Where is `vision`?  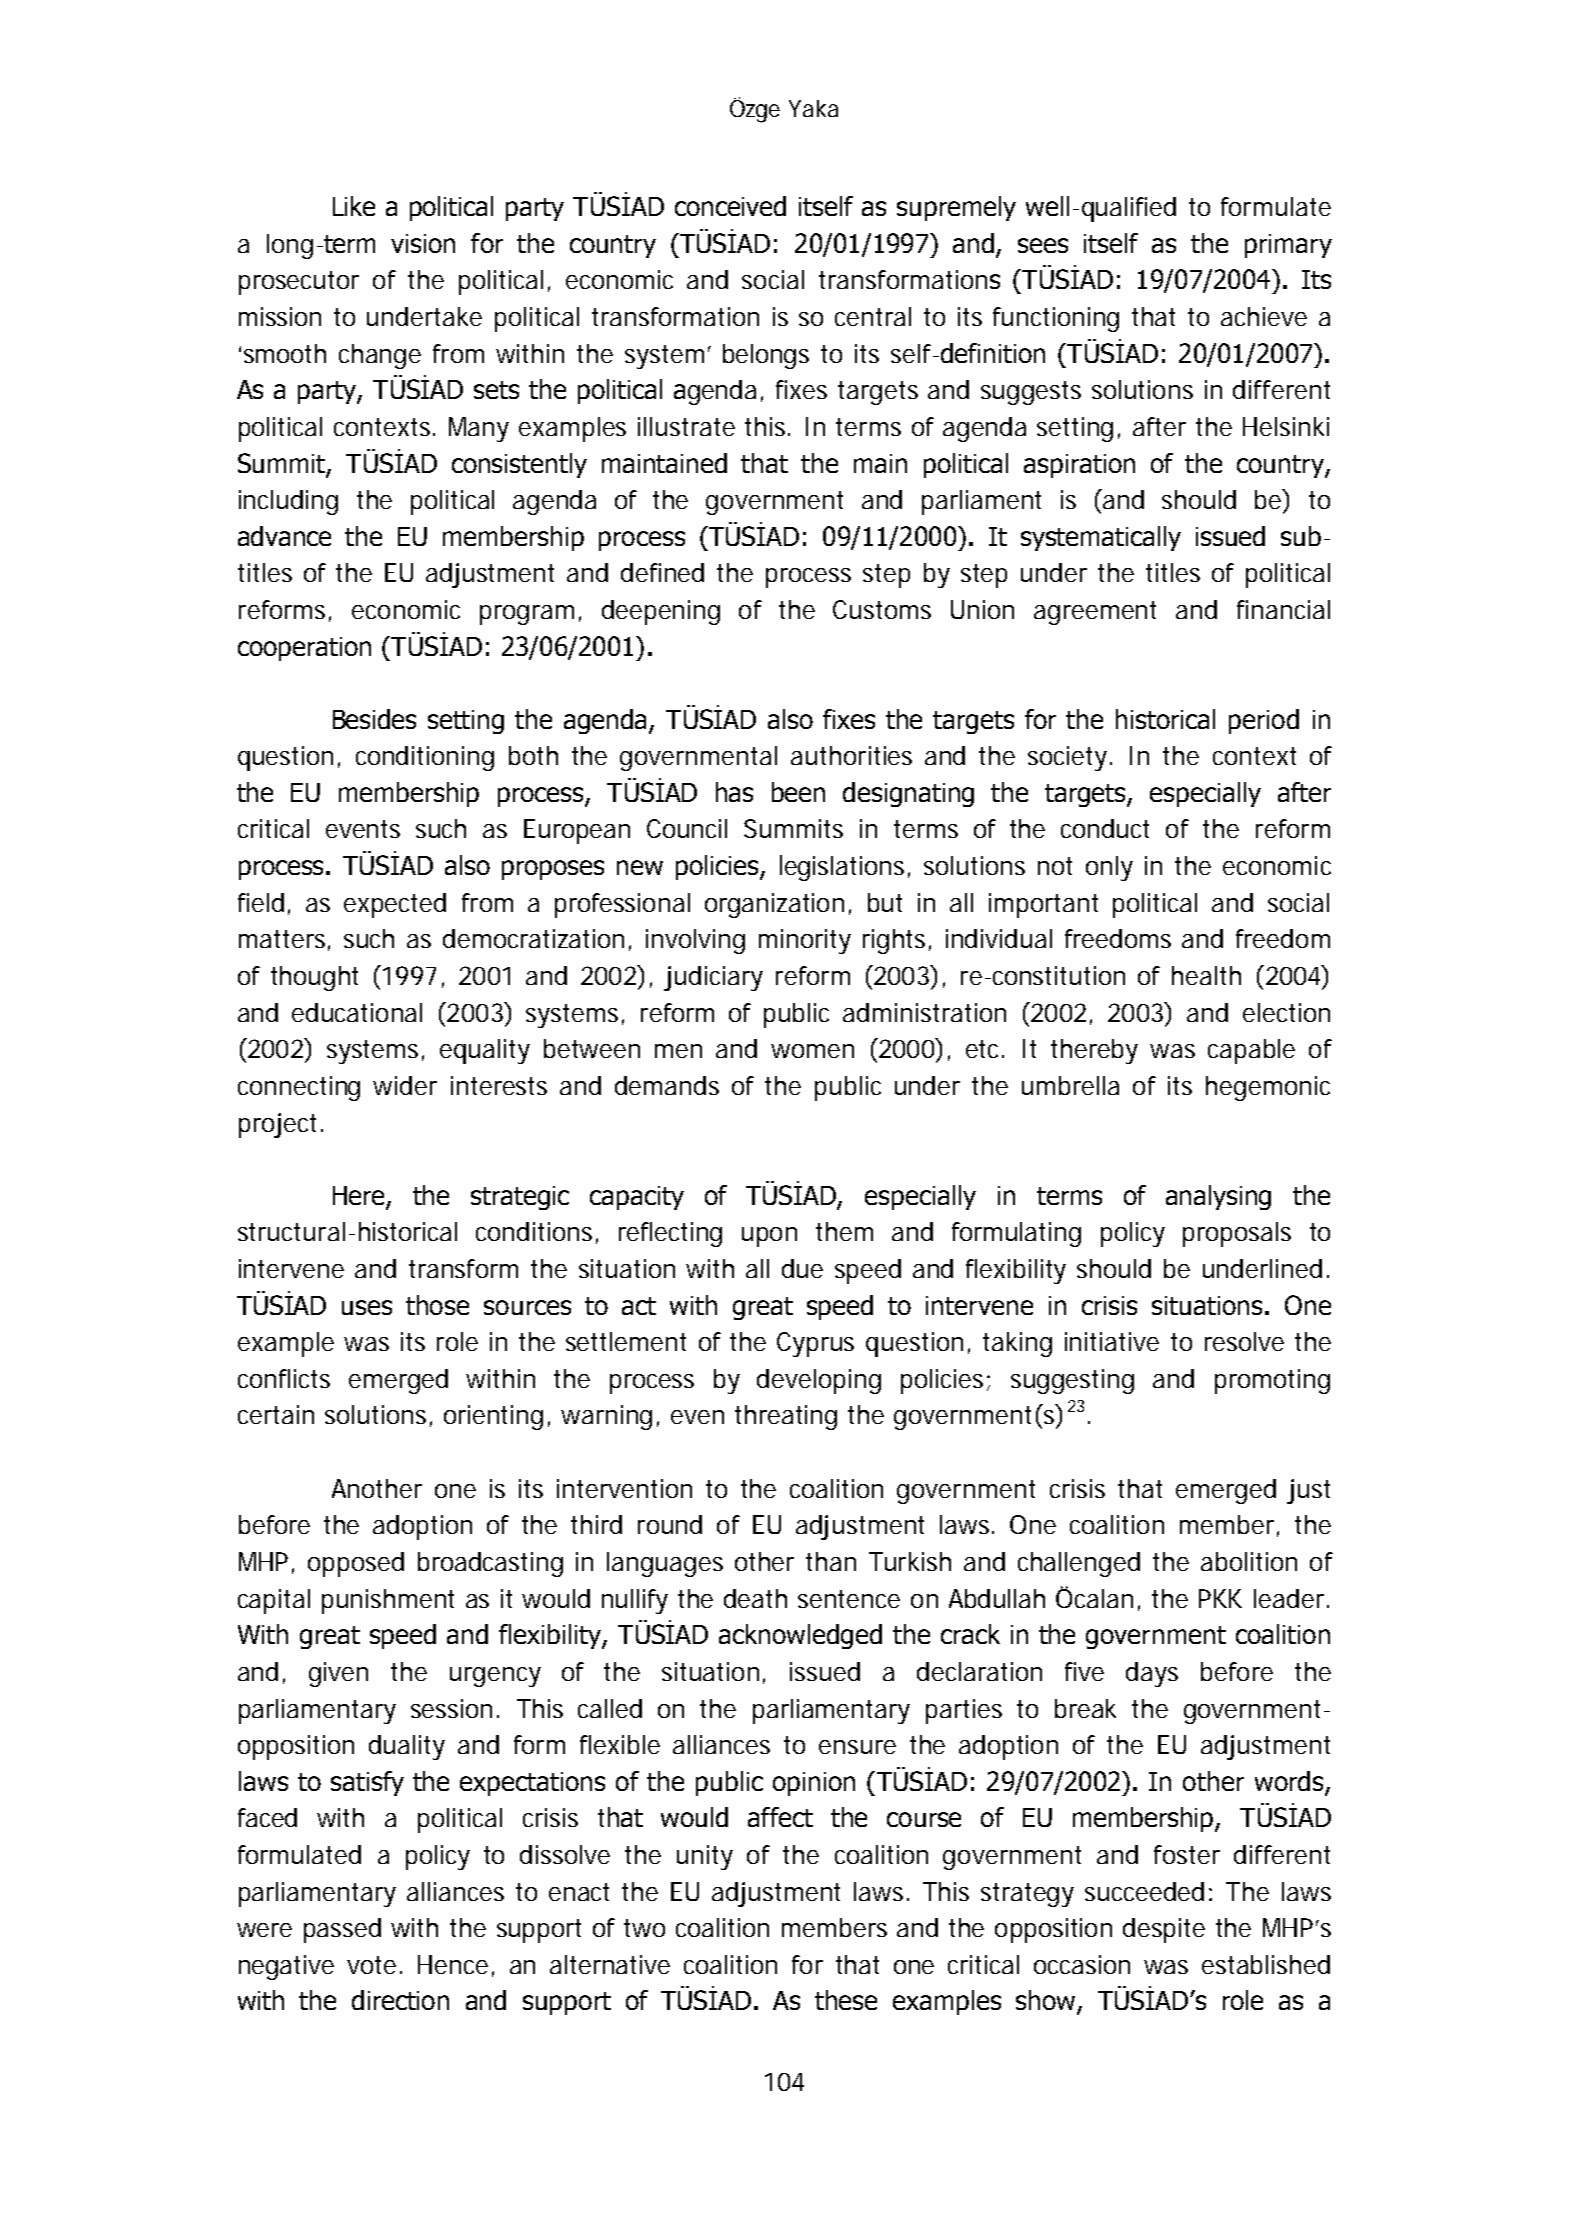
vision is located at coordinates (423, 243).
